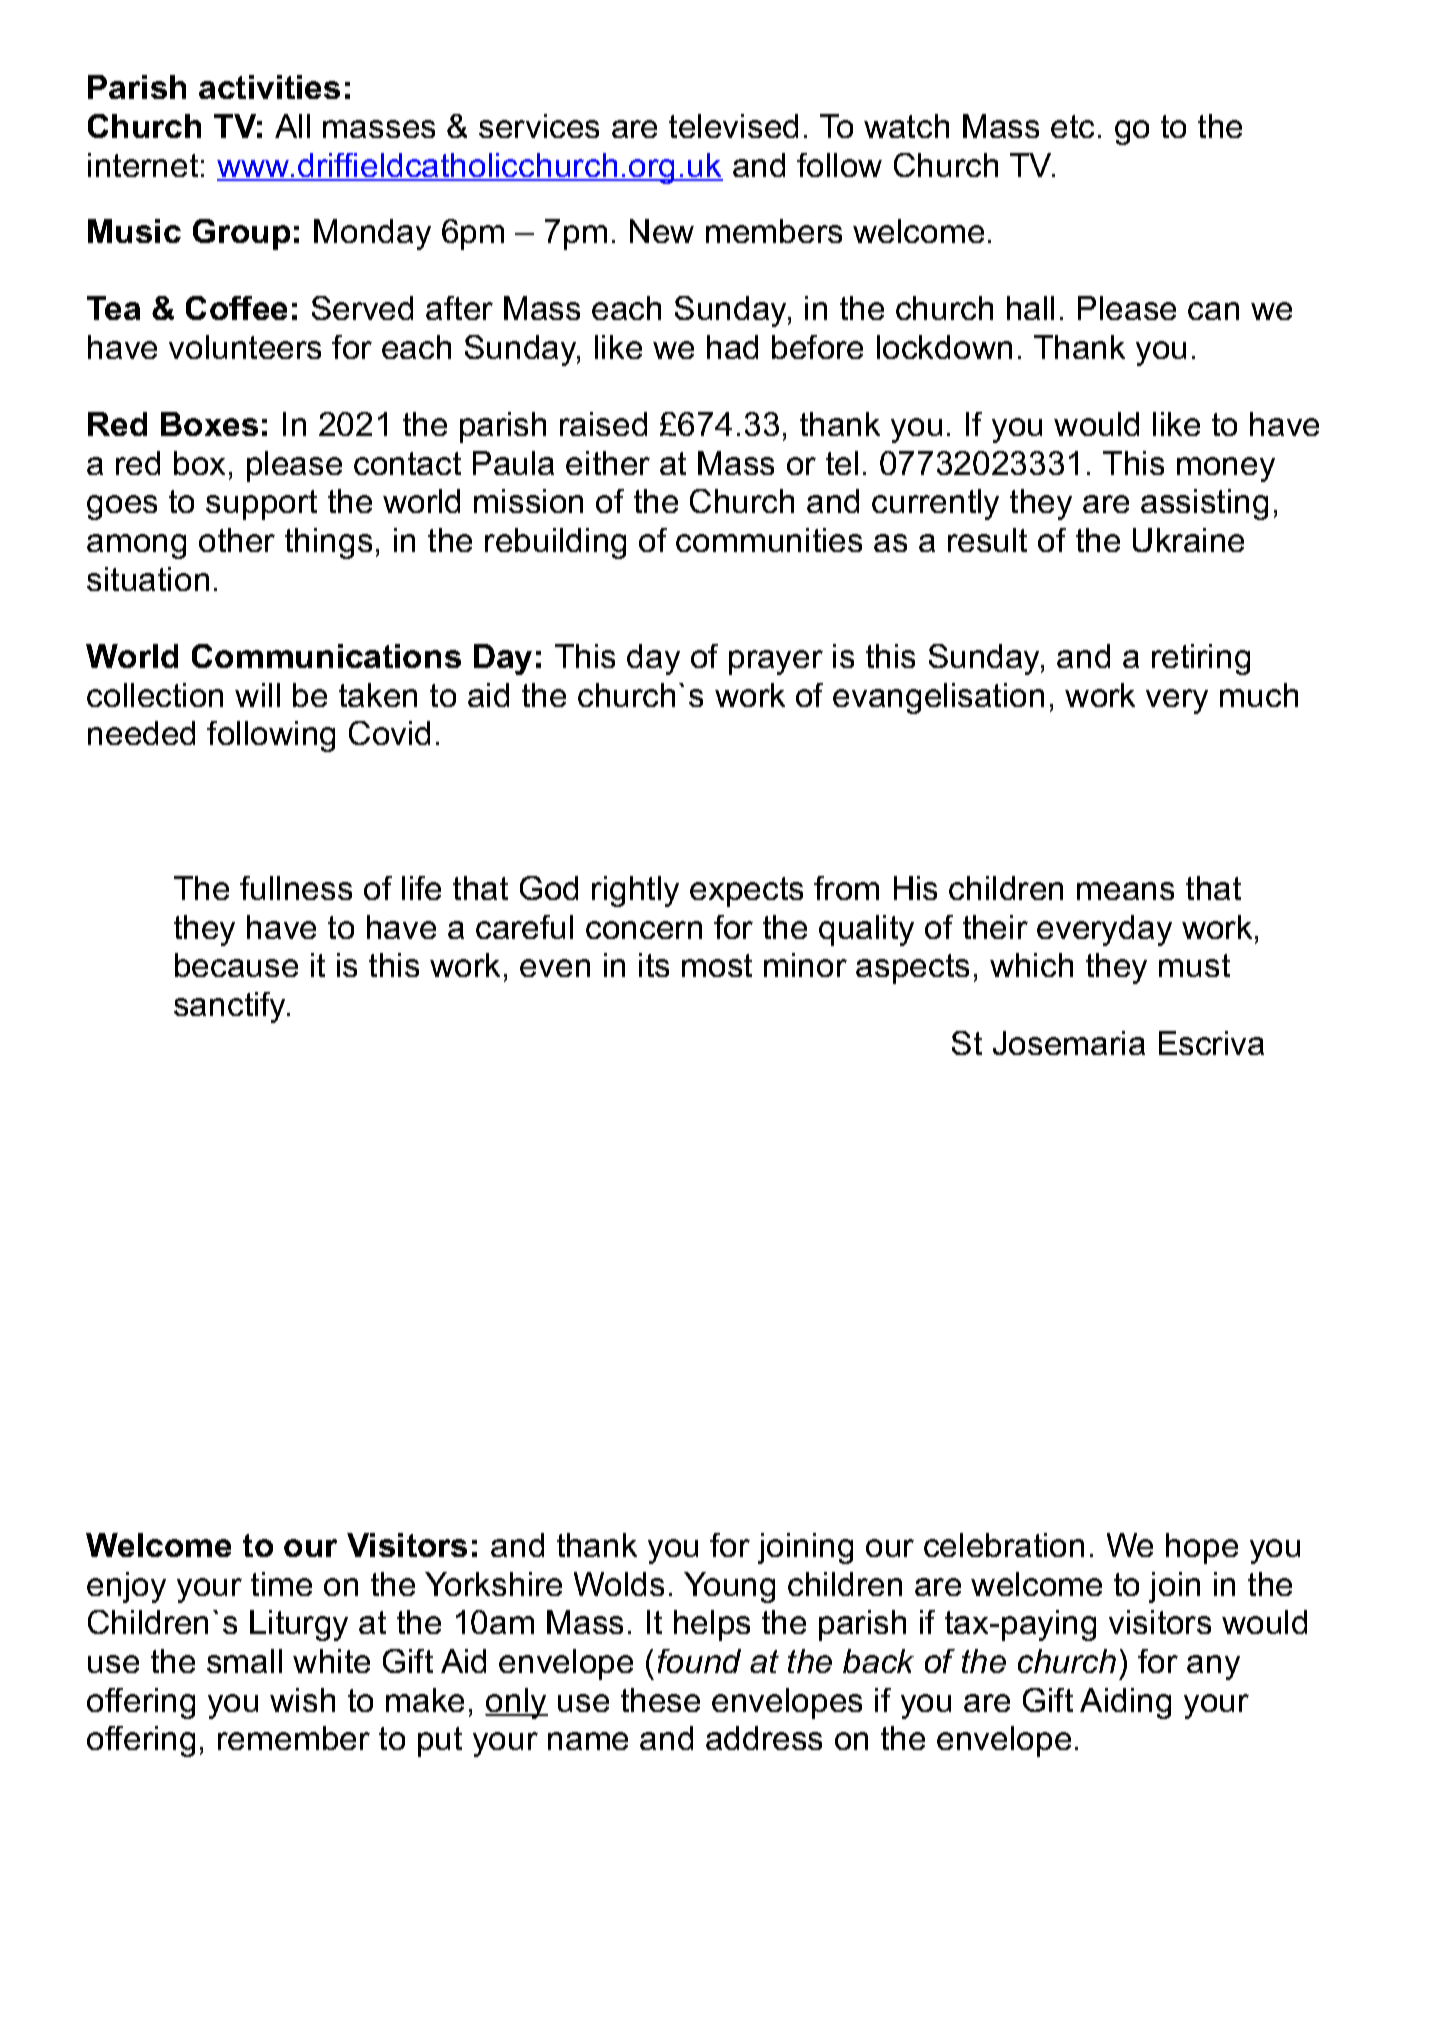  What do you see at coordinates (733, 126) in the screenshot?
I see `televised` at bounding box center [733, 126].
